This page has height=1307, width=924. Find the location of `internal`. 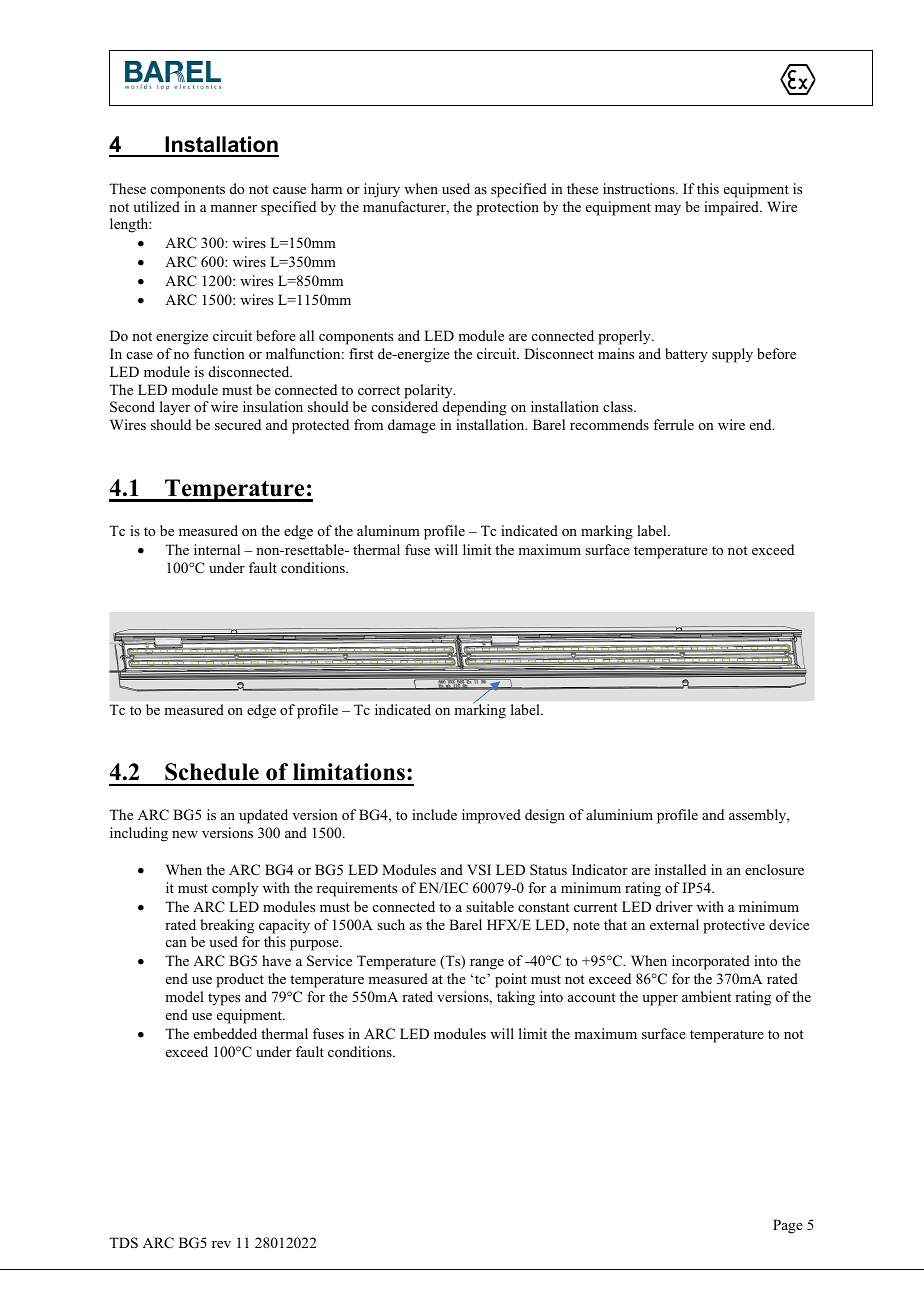

internal is located at coordinates (217, 549).
